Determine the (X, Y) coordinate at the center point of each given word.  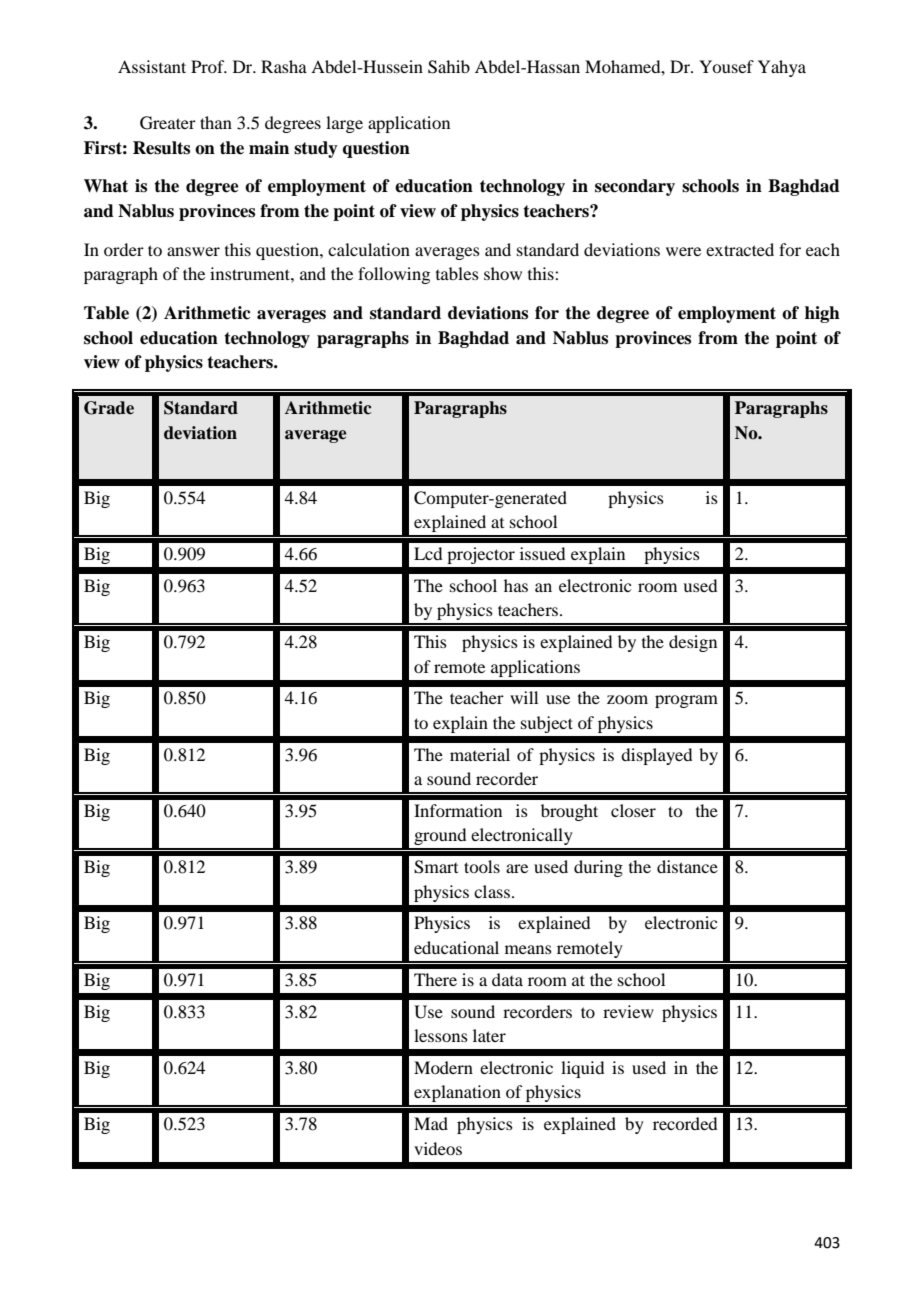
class (492, 891)
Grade (109, 408)
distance (687, 866)
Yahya (782, 68)
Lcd (428, 553)
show (503, 273)
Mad (431, 1123)
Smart (436, 867)
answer (193, 251)
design (693, 643)
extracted (740, 249)
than (216, 122)
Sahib (449, 67)
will (524, 697)
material (480, 754)
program (686, 701)
